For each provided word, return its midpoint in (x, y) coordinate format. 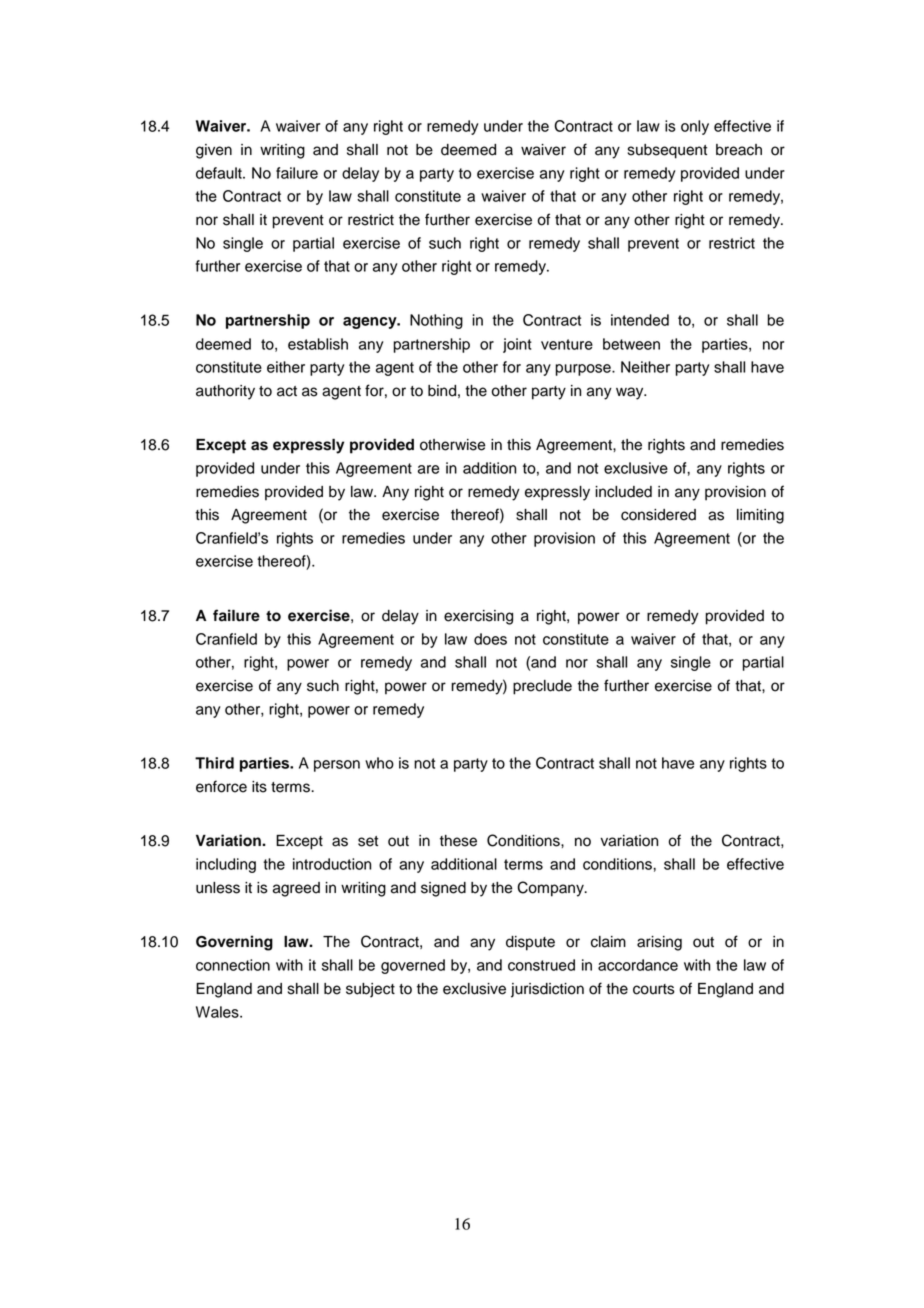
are (428, 469)
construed (541, 965)
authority (225, 392)
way (631, 393)
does (490, 639)
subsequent (667, 151)
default (220, 173)
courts (654, 989)
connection (233, 965)
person (337, 766)
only (695, 127)
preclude (542, 687)
